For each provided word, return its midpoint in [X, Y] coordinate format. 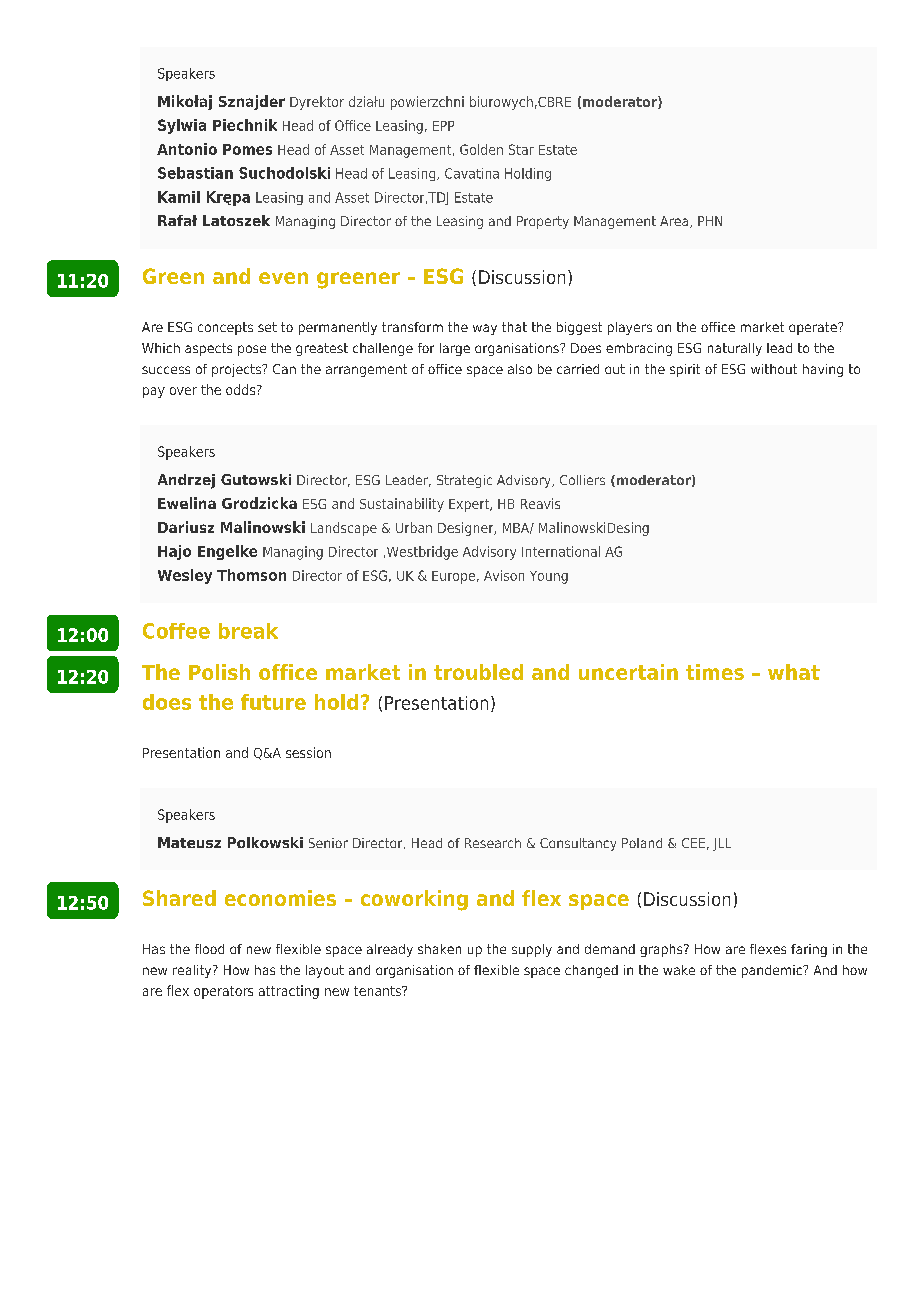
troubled [478, 672]
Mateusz [189, 842]
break [248, 631]
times [715, 672]
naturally [735, 349]
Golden [481, 149]
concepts [225, 328]
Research [493, 843]
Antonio [187, 149]
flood [209, 949]
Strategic [464, 481]
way [485, 329]
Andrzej [186, 481]
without [774, 369]
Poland [642, 843]
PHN [710, 221]
